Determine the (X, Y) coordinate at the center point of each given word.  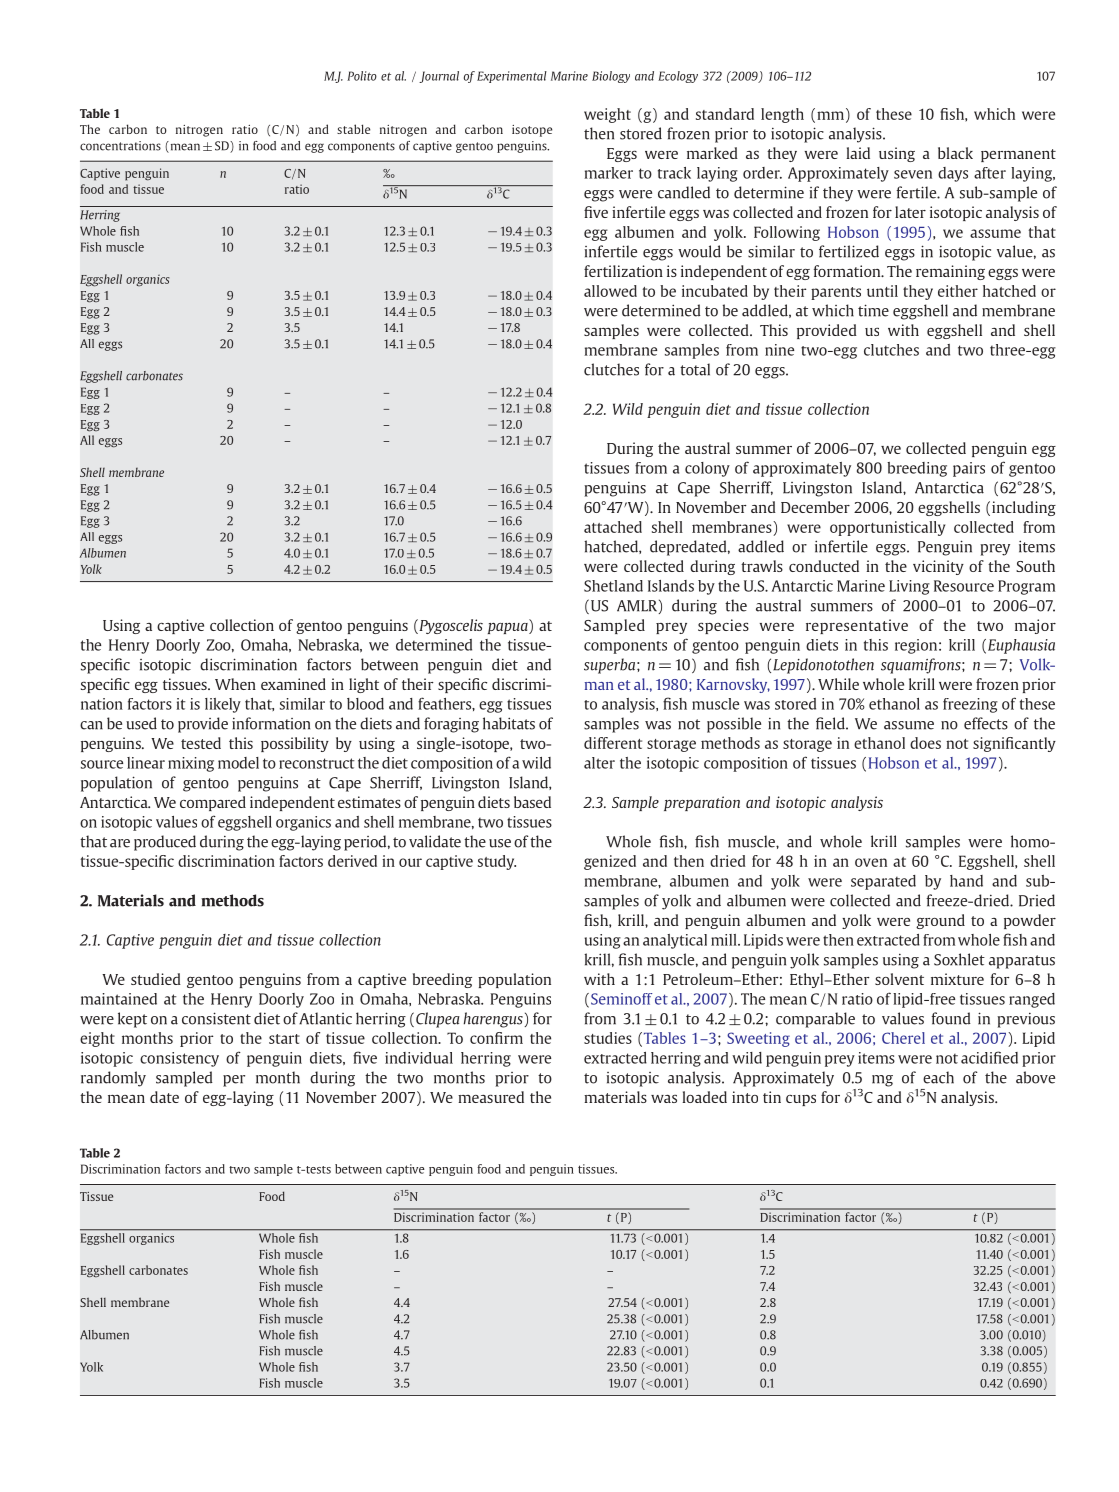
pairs (969, 469)
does (925, 743)
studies (608, 1038)
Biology (611, 77)
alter (599, 763)
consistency (179, 1059)
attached (613, 527)
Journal (439, 77)
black (955, 153)
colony (707, 469)
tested (201, 743)
